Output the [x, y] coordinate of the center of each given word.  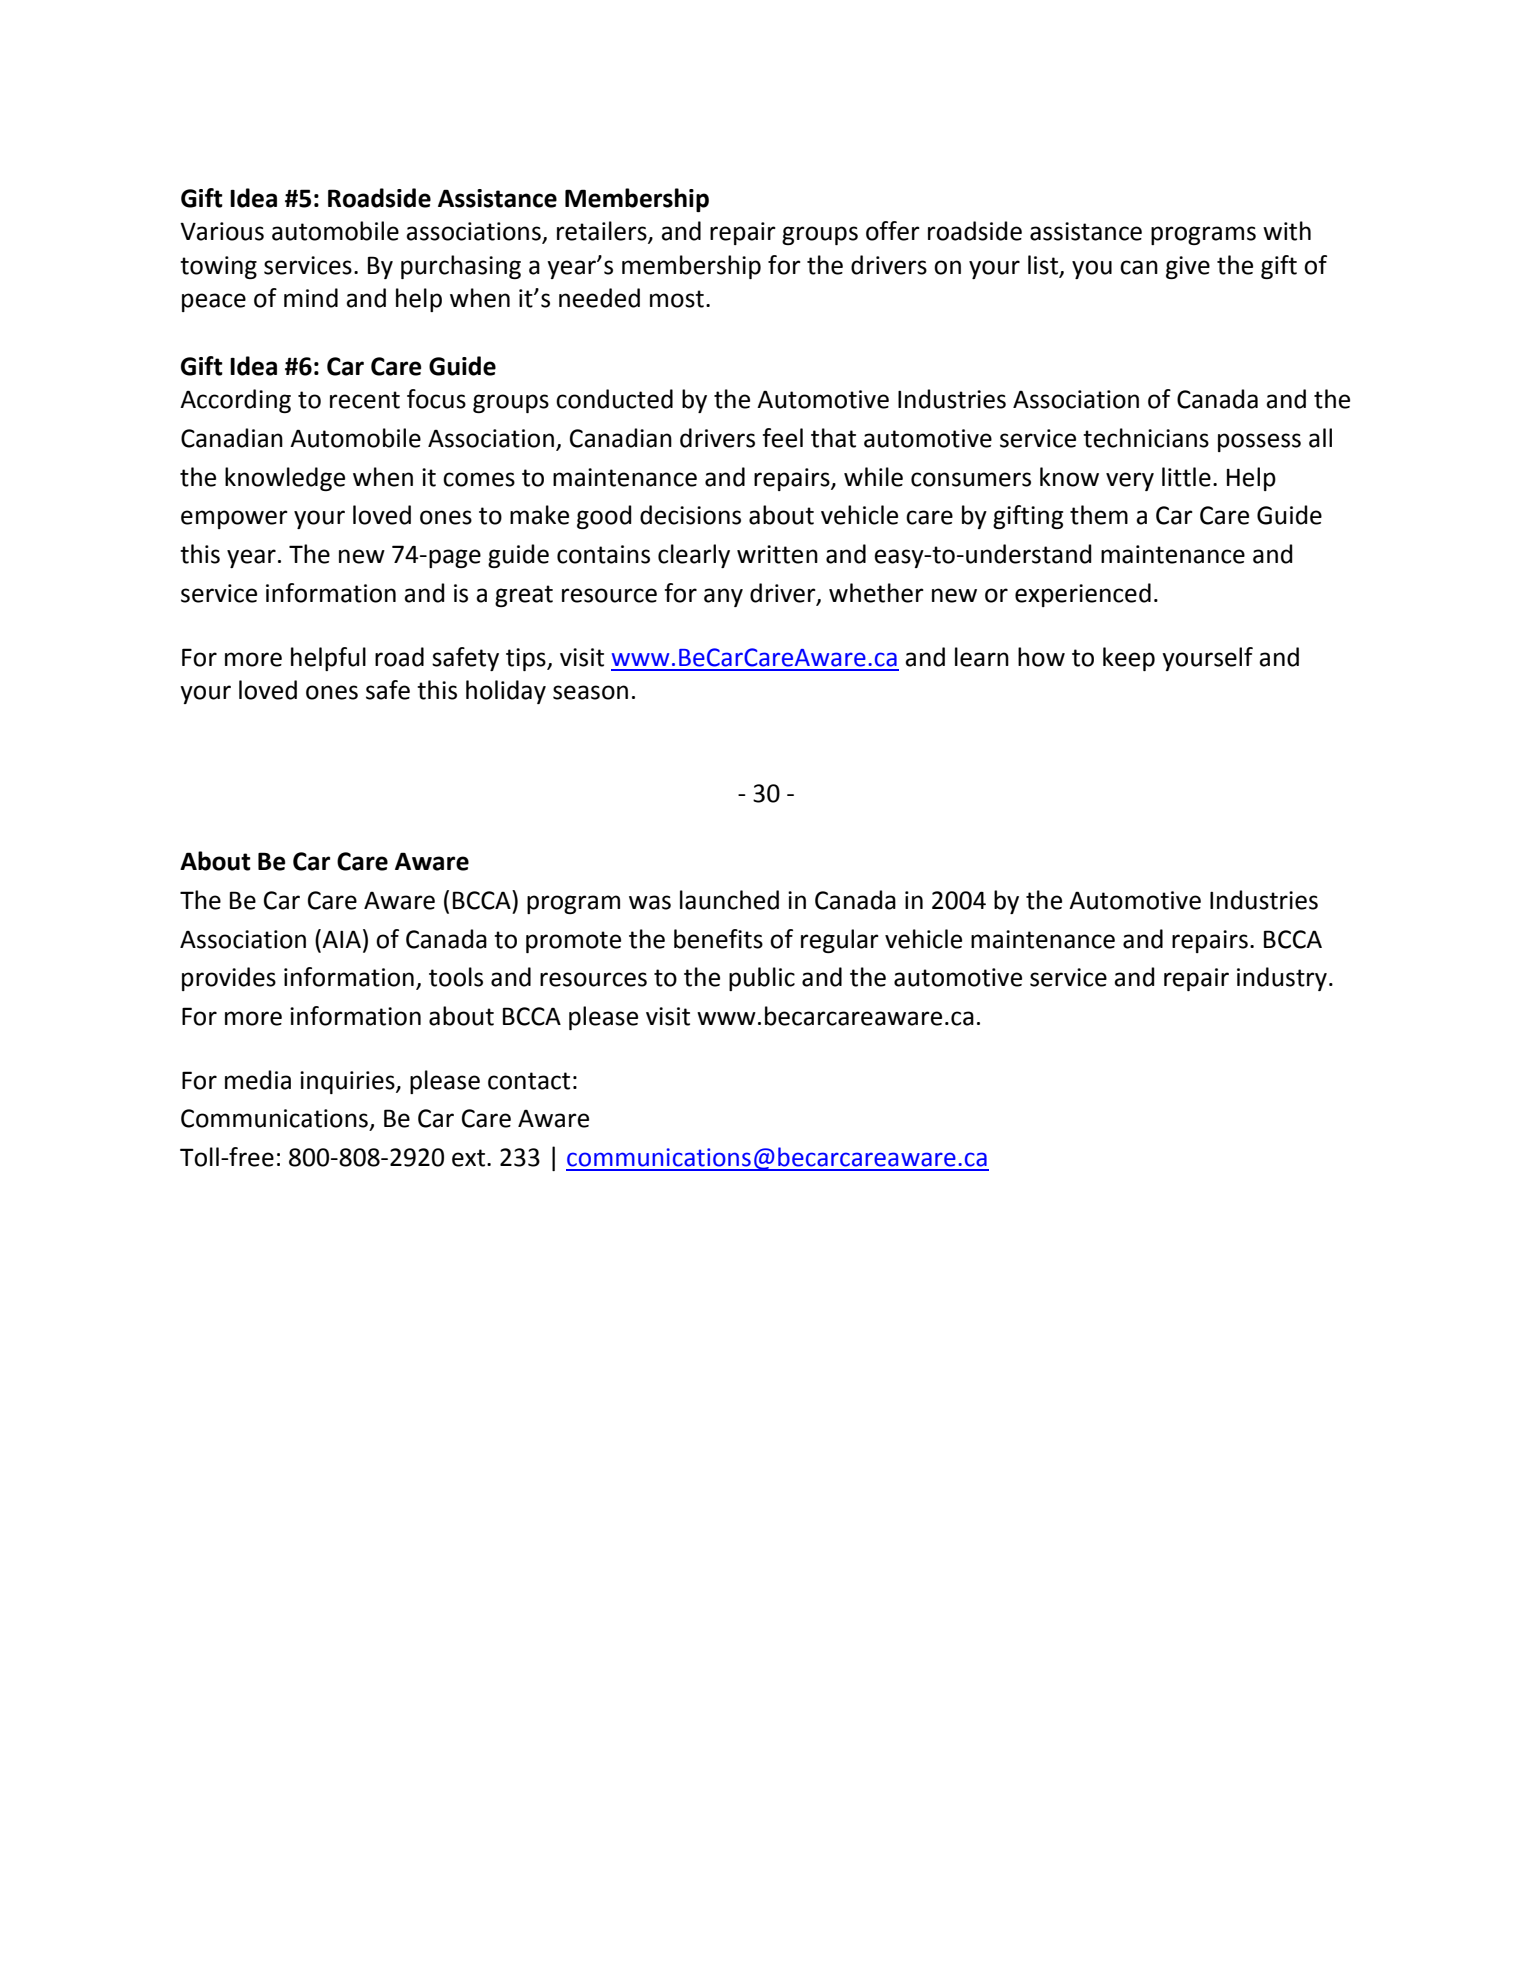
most [677, 299]
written [777, 554]
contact [529, 1081]
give [1188, 267]
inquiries [348, 1082]
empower [234, 519]
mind [311, 298]
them [1099, 515]
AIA [341, 939]
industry [1282, 979]
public [762, 979]
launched [729, 900]
